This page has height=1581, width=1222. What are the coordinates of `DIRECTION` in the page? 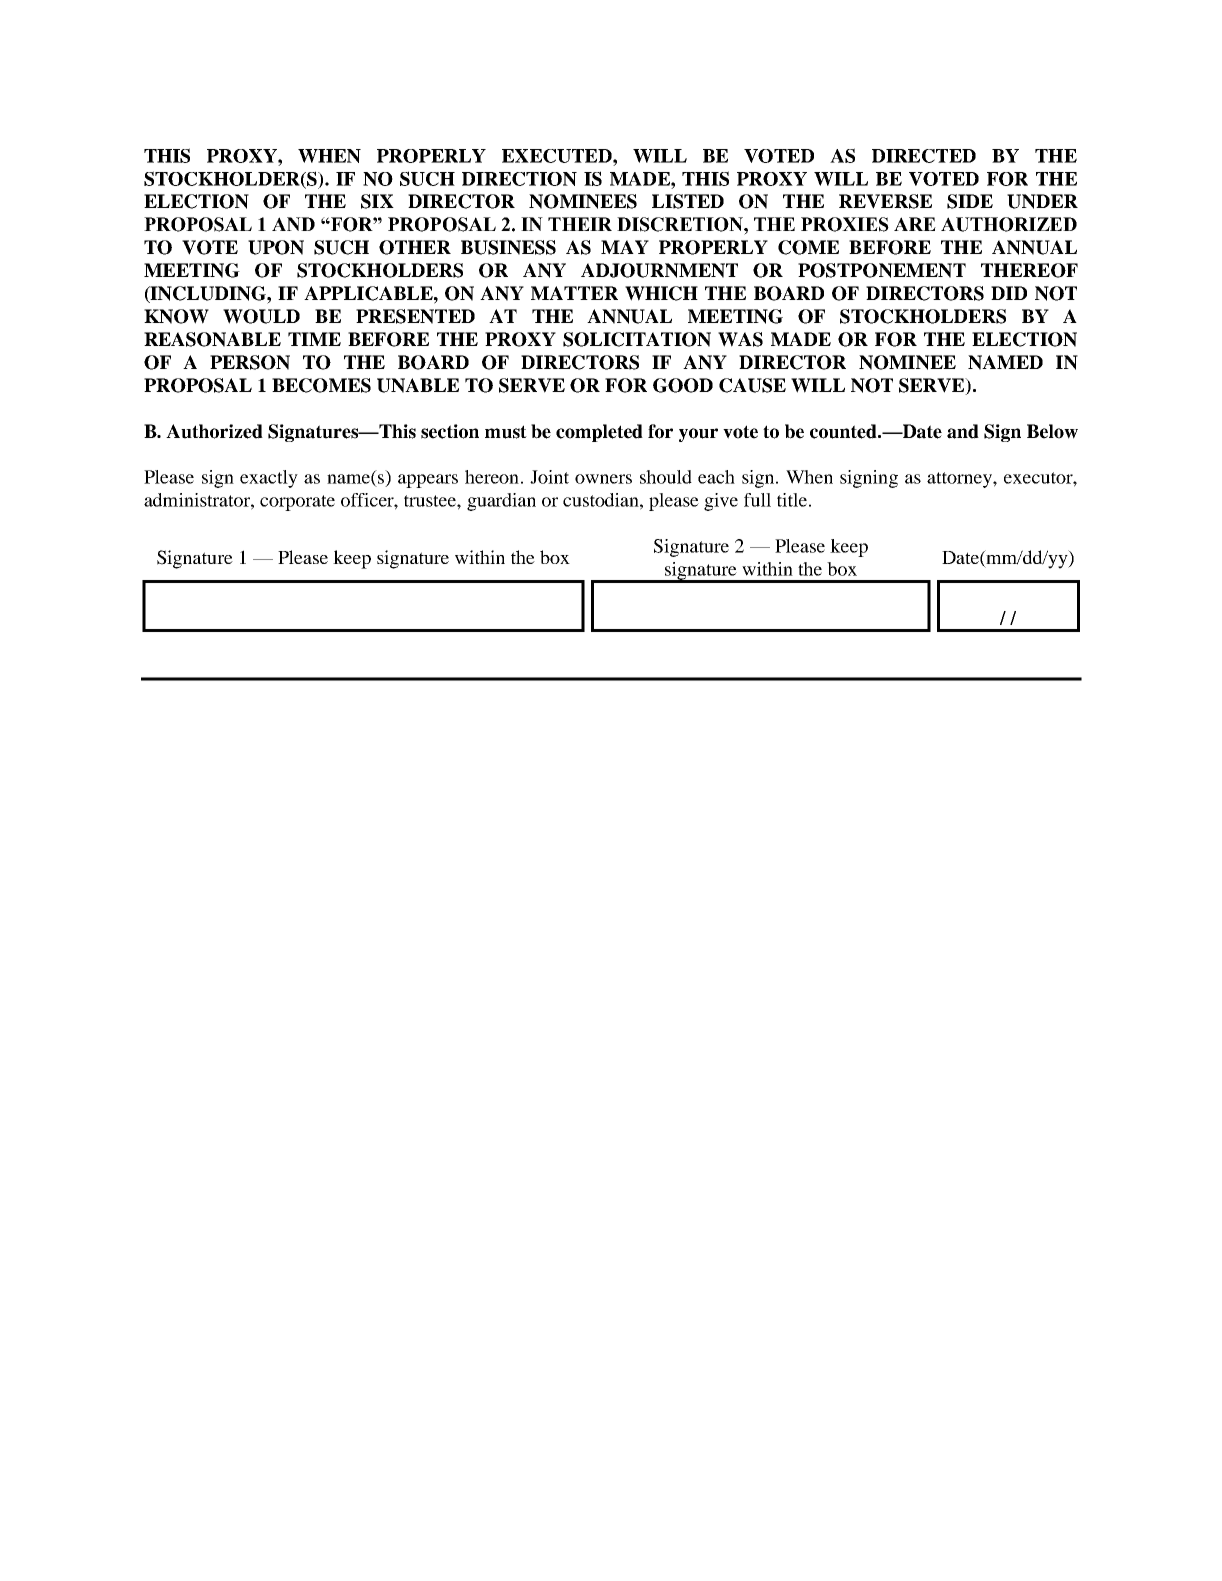 It's located at (519, 179).
